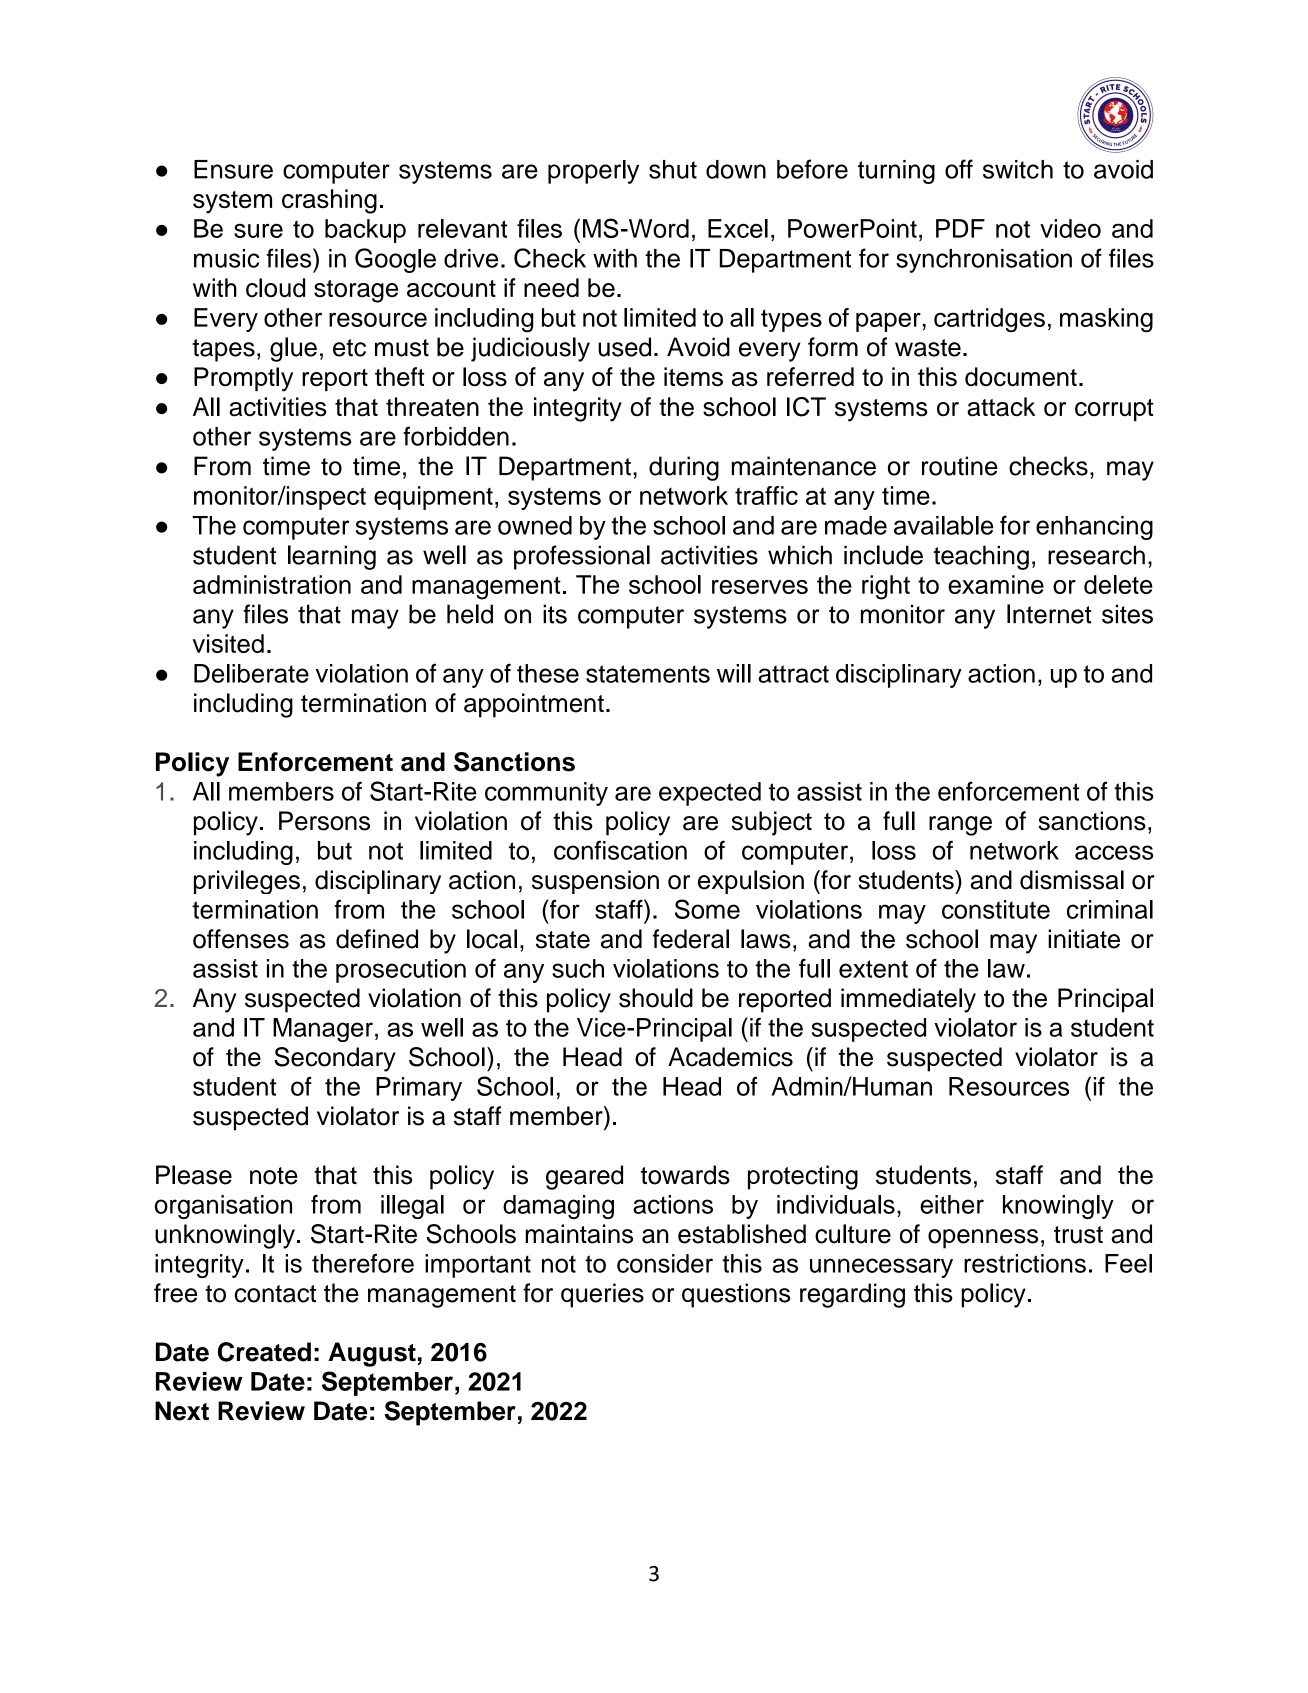 The height and width of the document is (1693, 1308). Describe the element at coordinates (324, 821) in the document. I see `Persons` at that location.
